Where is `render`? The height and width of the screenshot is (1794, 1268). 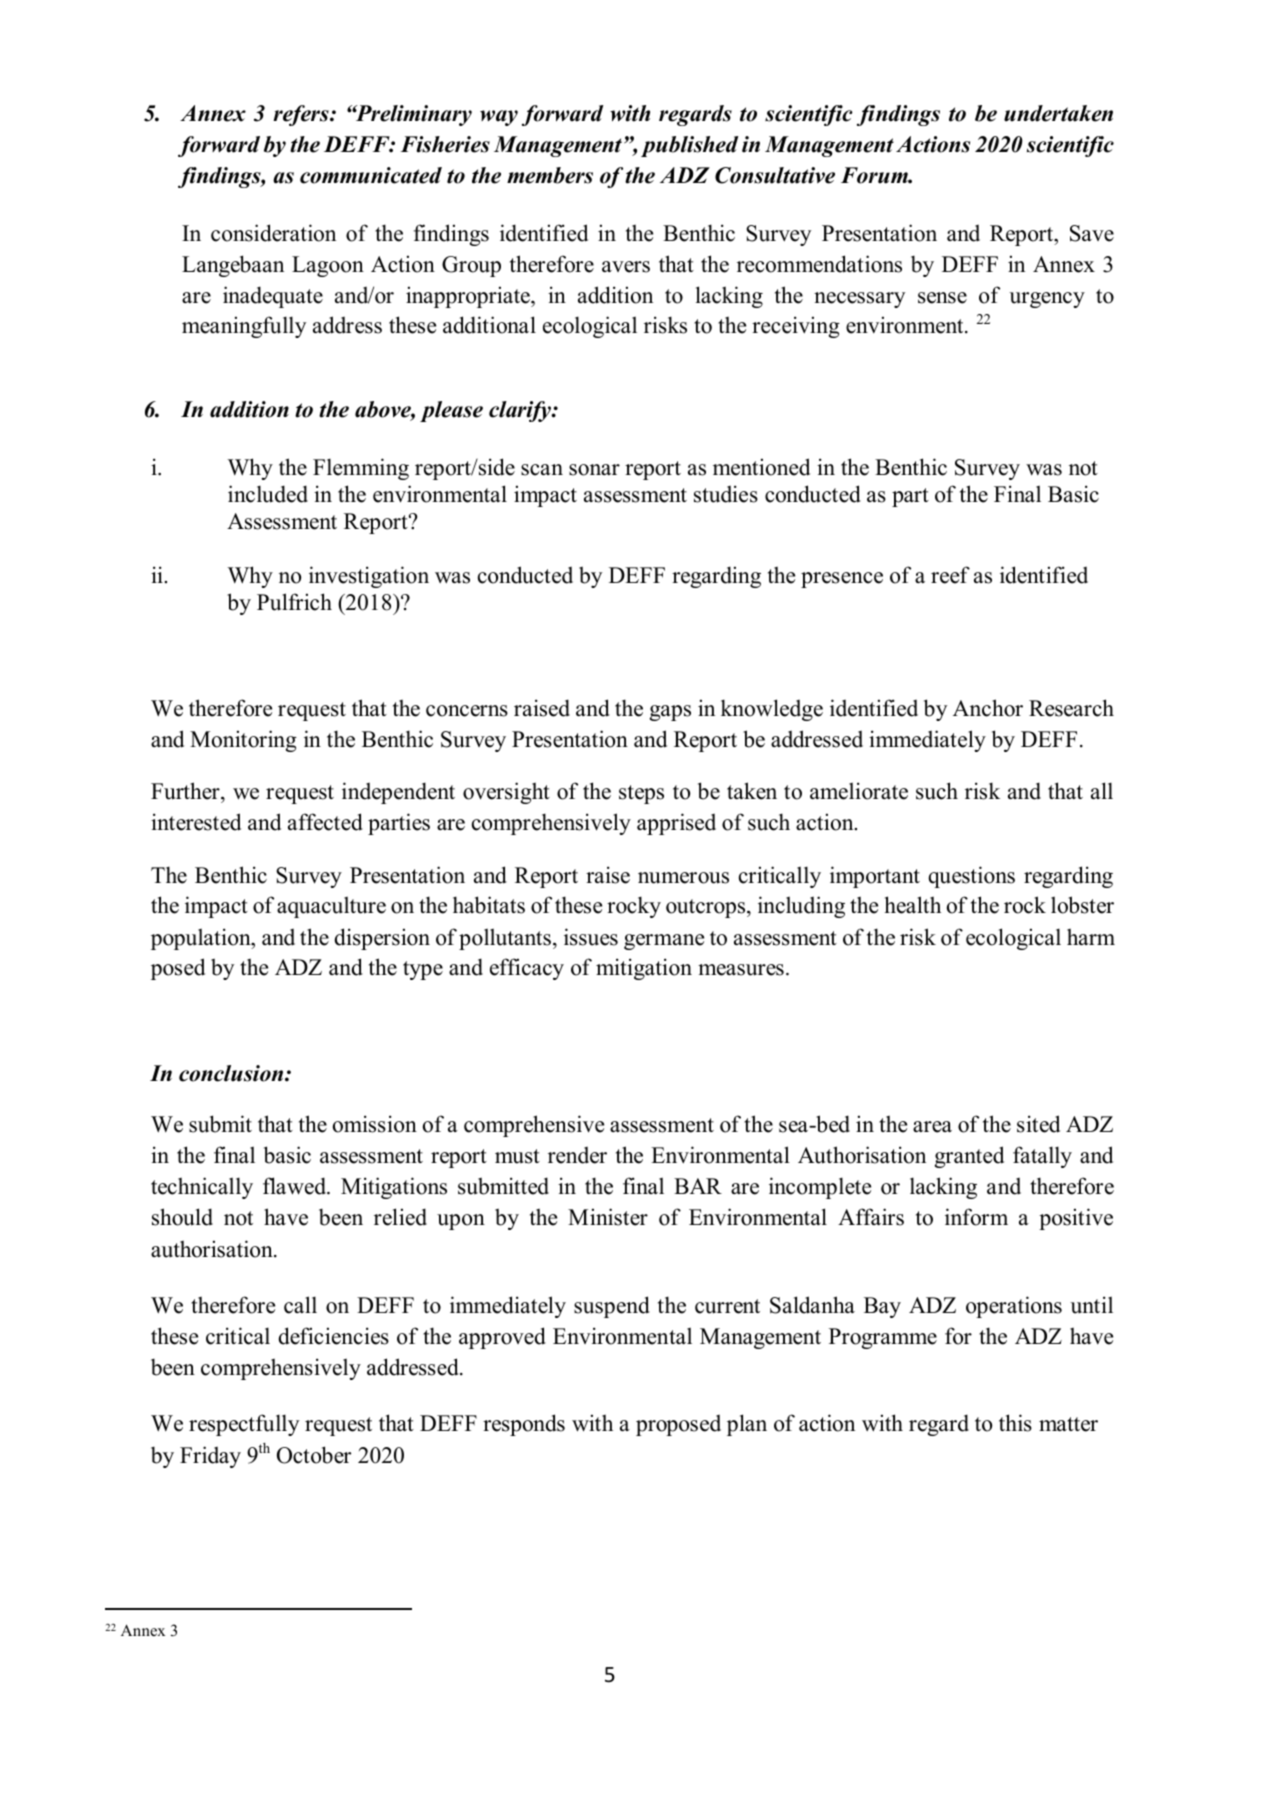
render is located at coordinates (577, 1155).
